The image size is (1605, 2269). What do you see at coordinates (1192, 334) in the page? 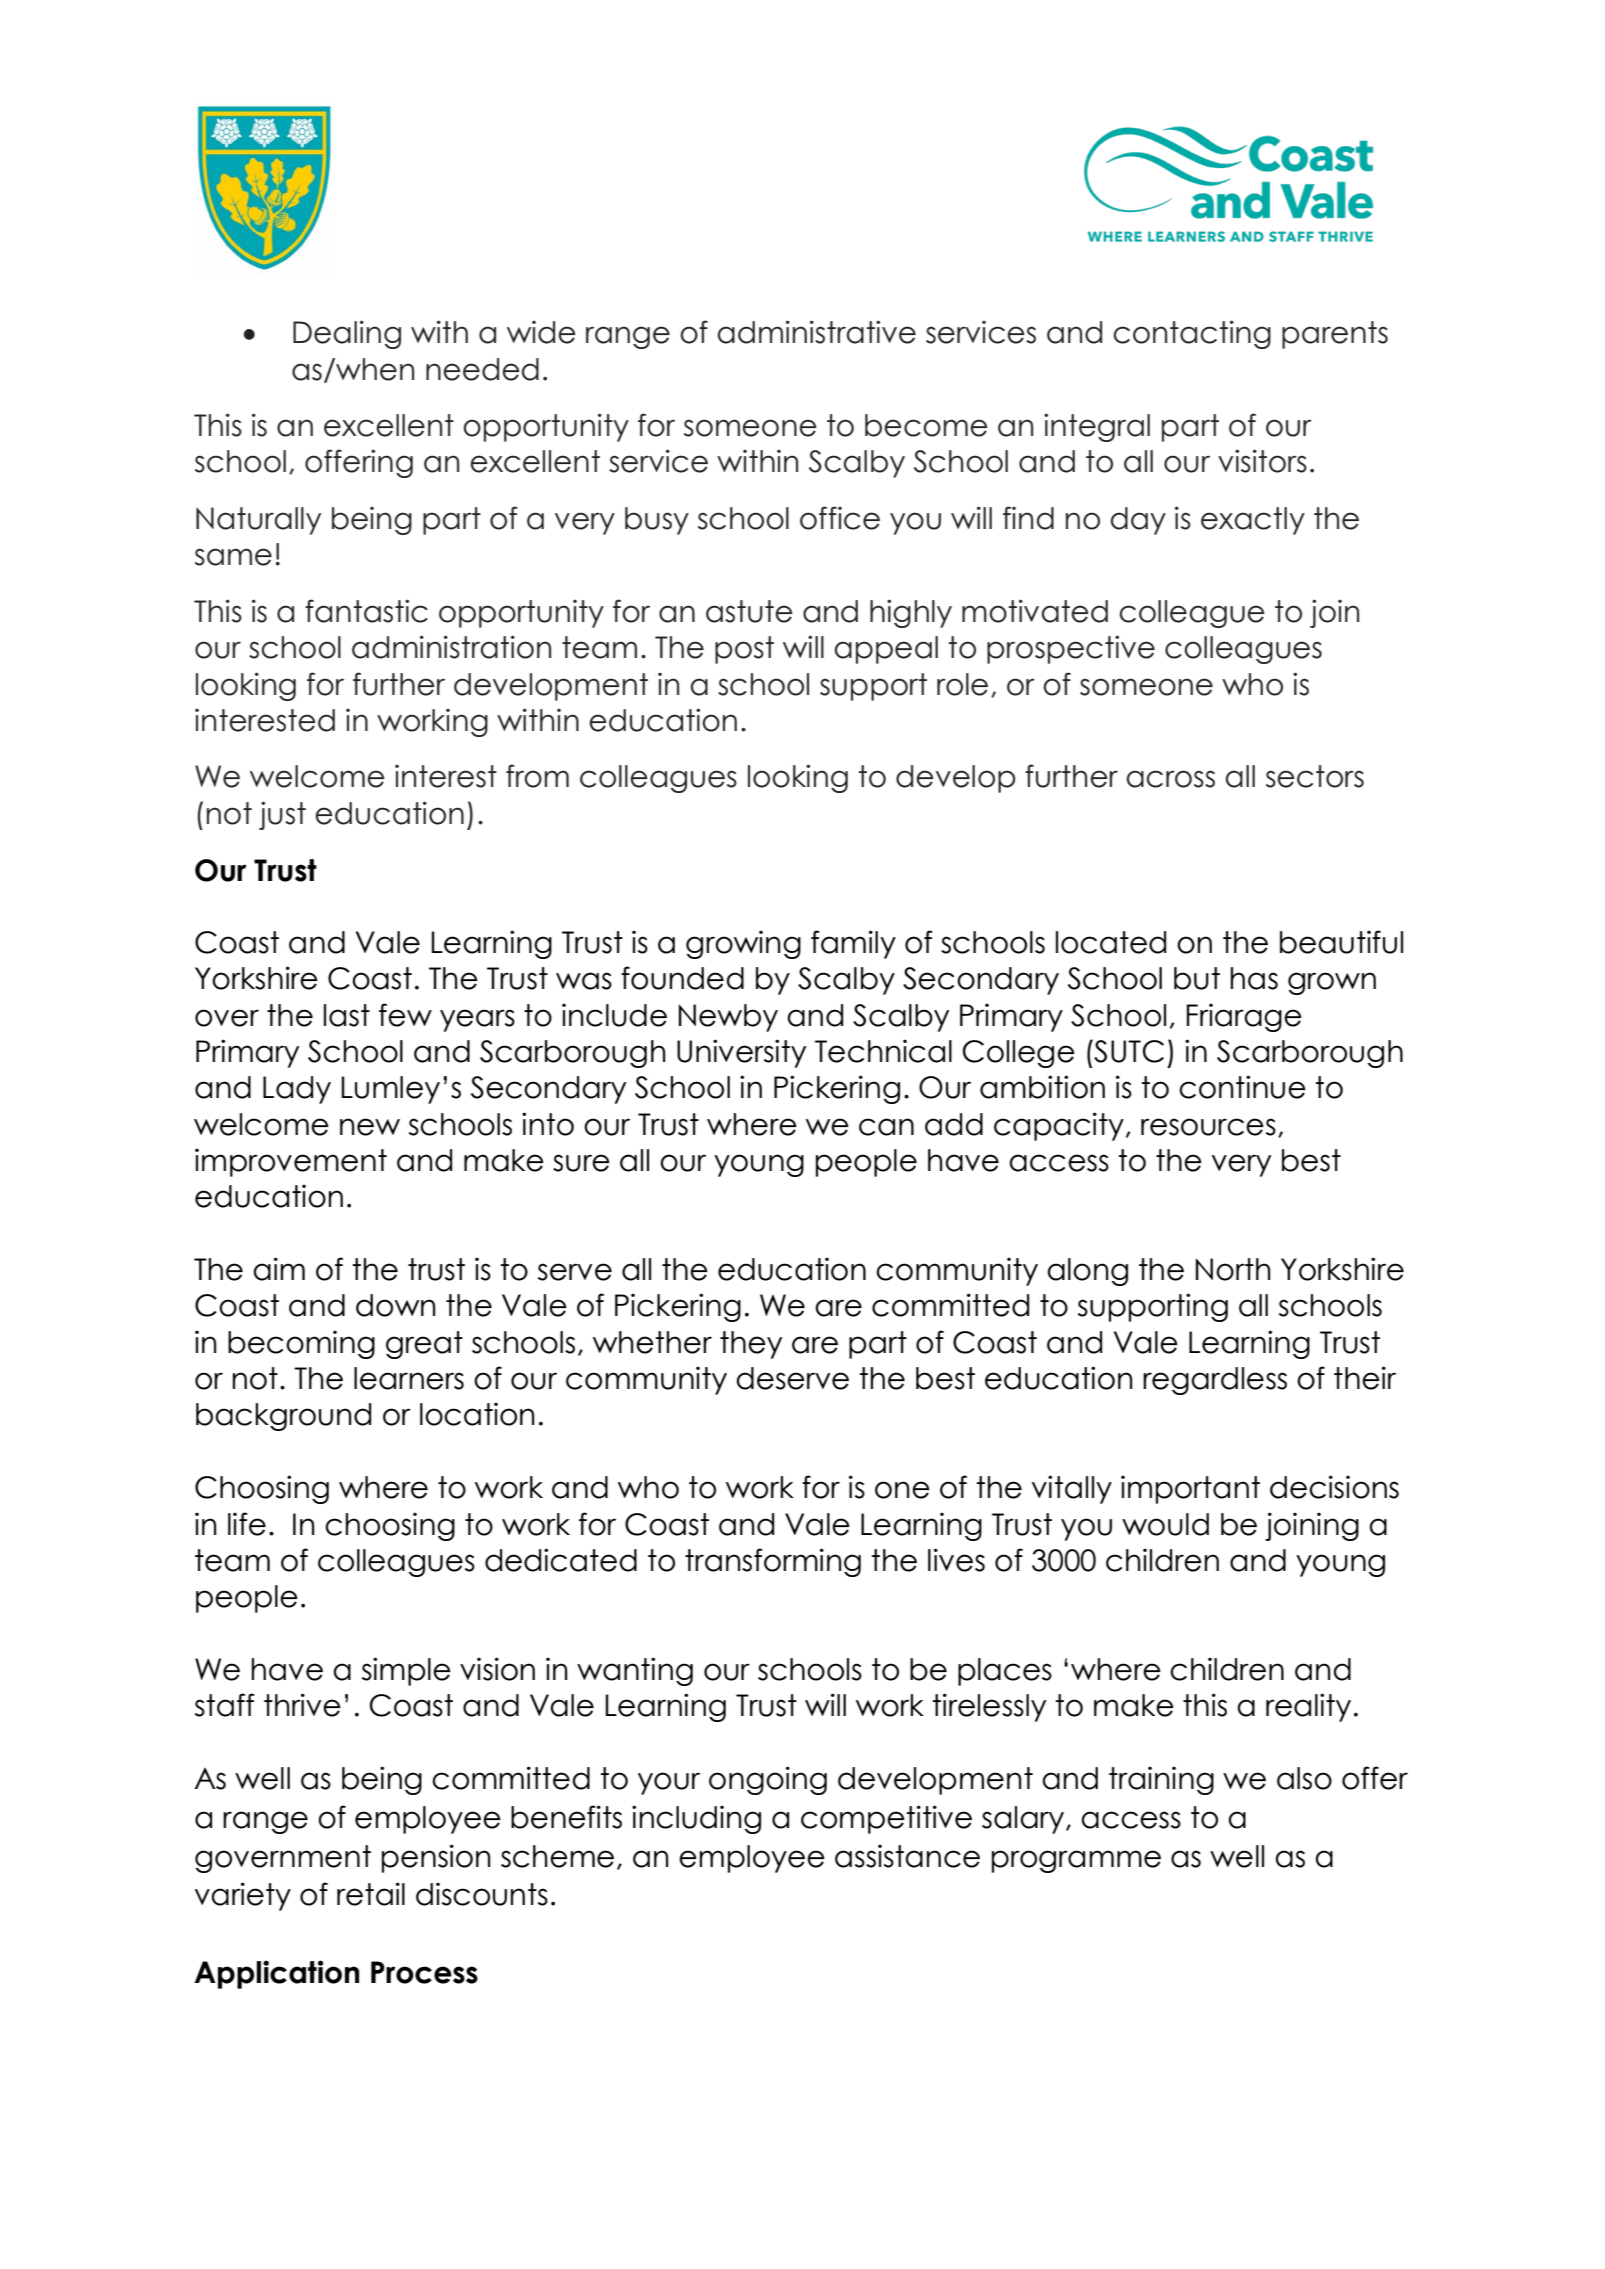
I see `contacting` at bounding box center [1192, 334].
